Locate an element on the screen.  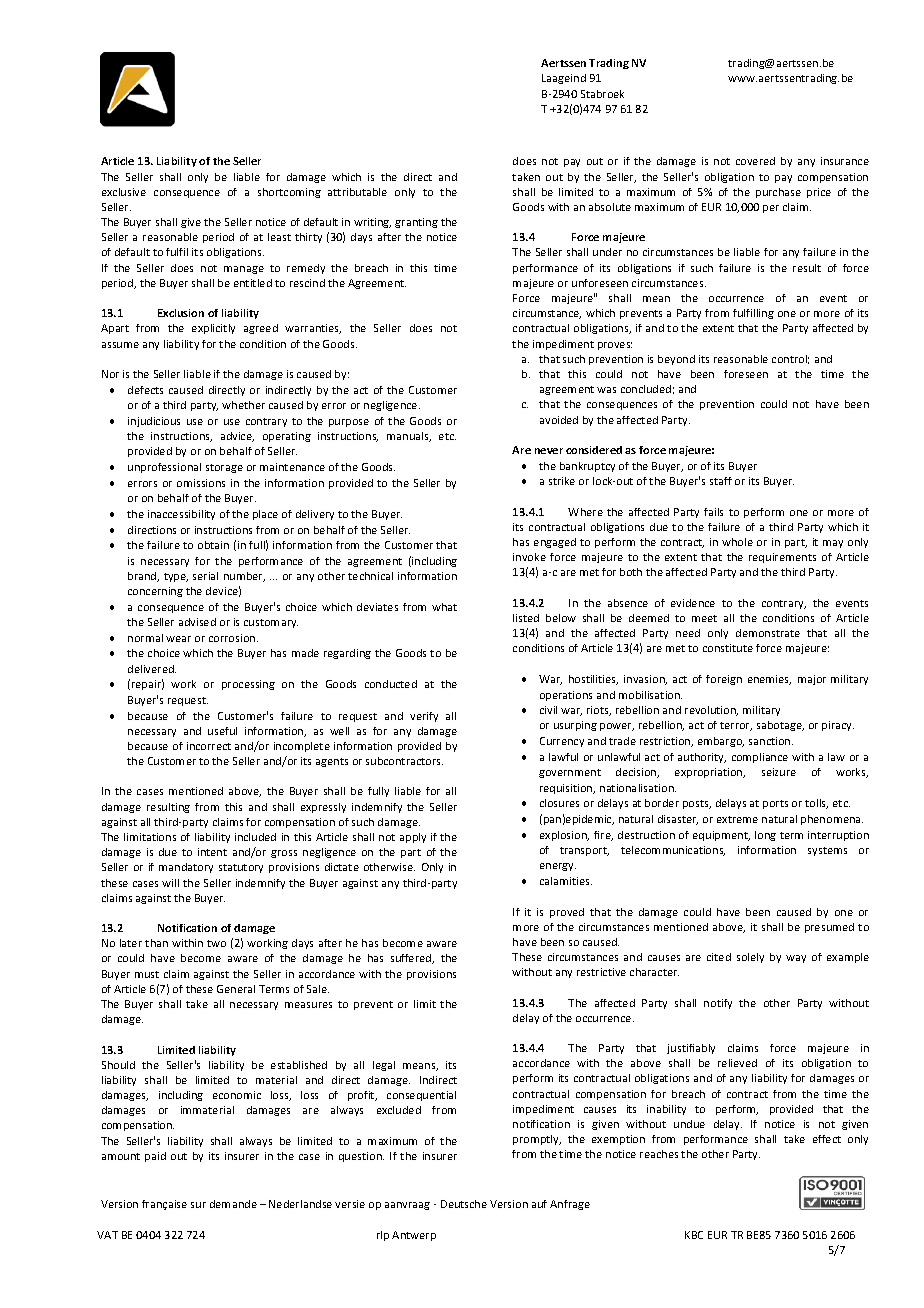
manuals is located at coordinates (409, 437).
